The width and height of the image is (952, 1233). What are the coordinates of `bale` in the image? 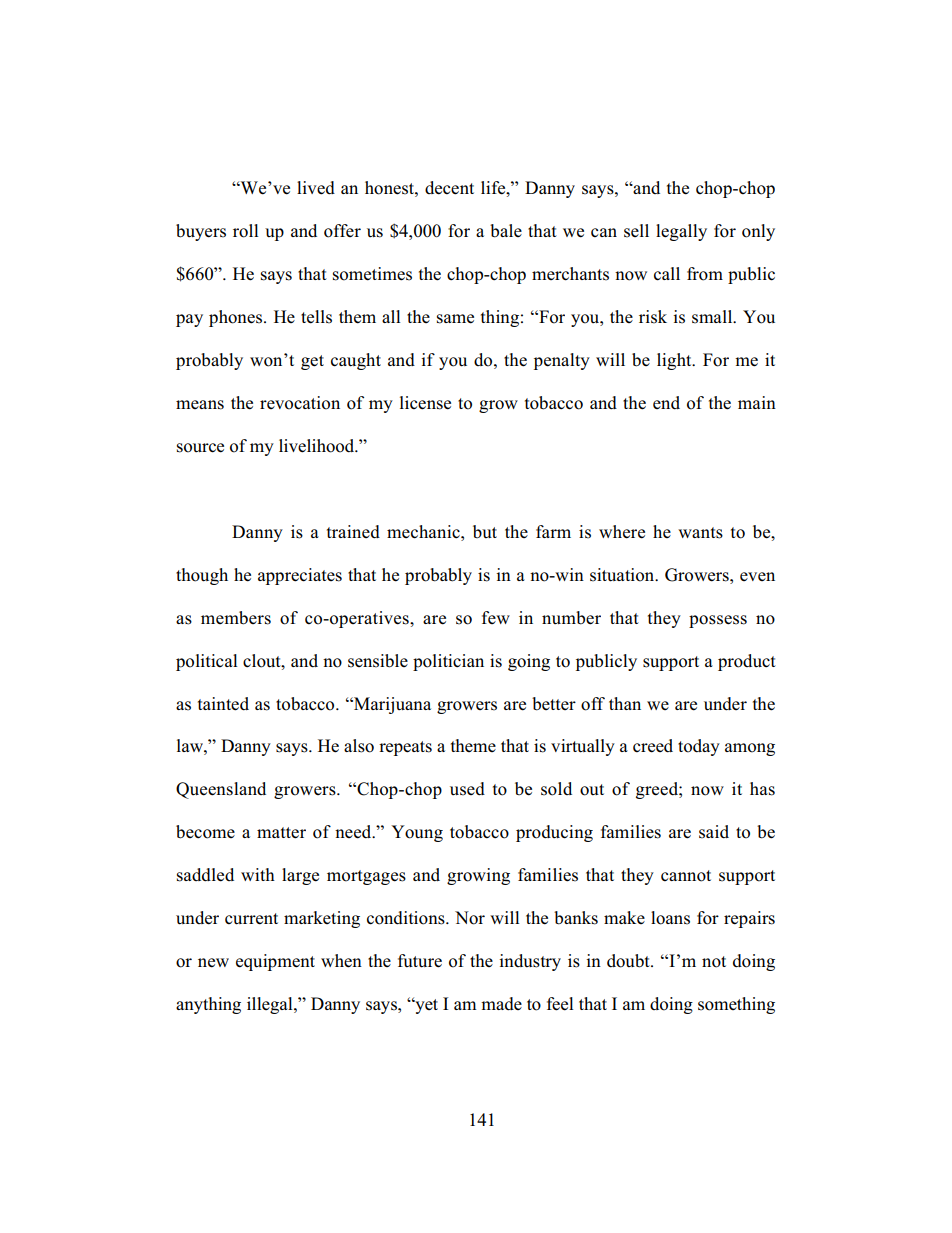 It's located at (506, 231).
